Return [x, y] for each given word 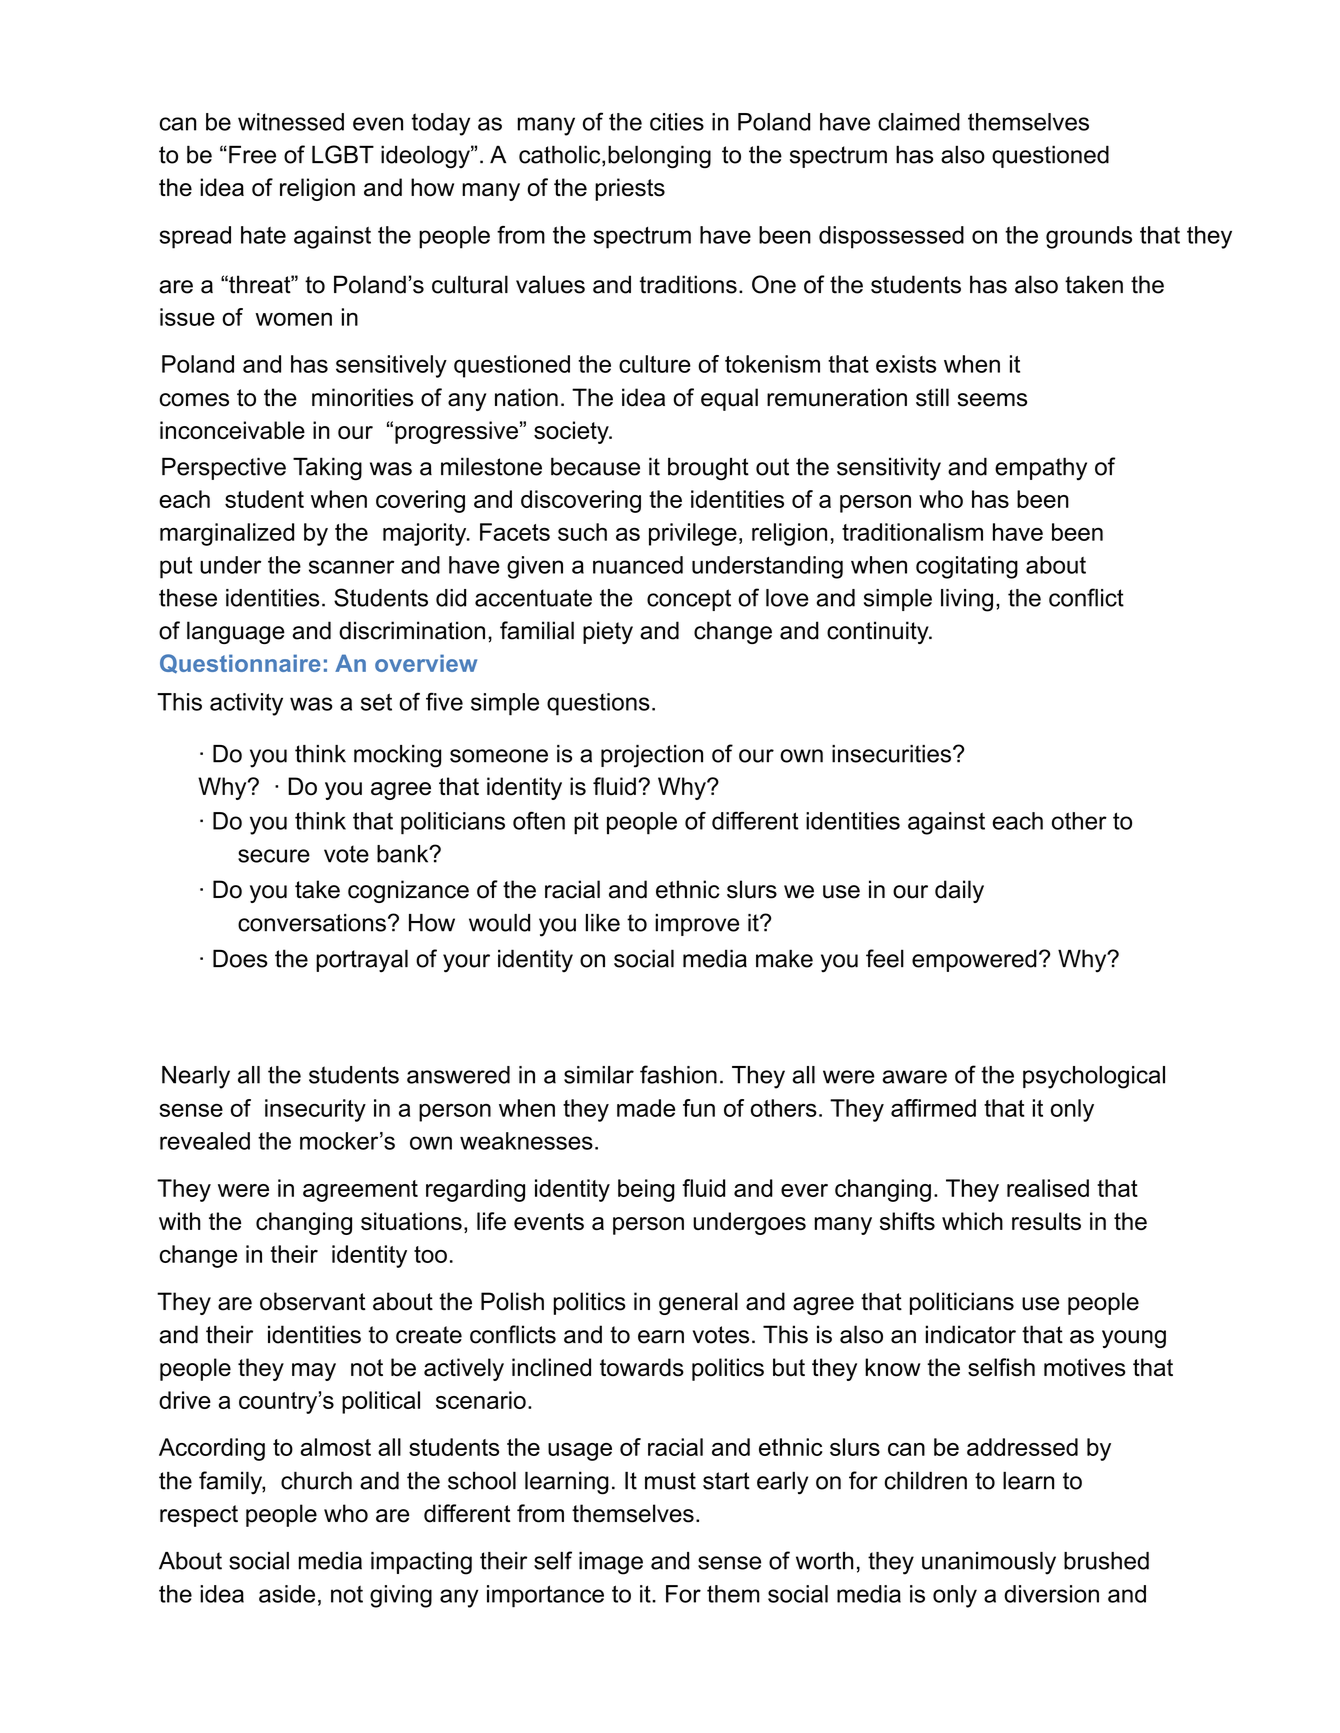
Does [240, 958]
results [1046, 1221]
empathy [1041, 469]
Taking [327, 469]
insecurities [891, 754]
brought [708, 469]
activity [246, 704]
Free [252, 154]
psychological [1094, 1077]
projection [652, 756]
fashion [678, 1074]
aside [287, 1594]
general [698, 1303]
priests [630, 189]
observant [313, 1301]
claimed [919, 122]
